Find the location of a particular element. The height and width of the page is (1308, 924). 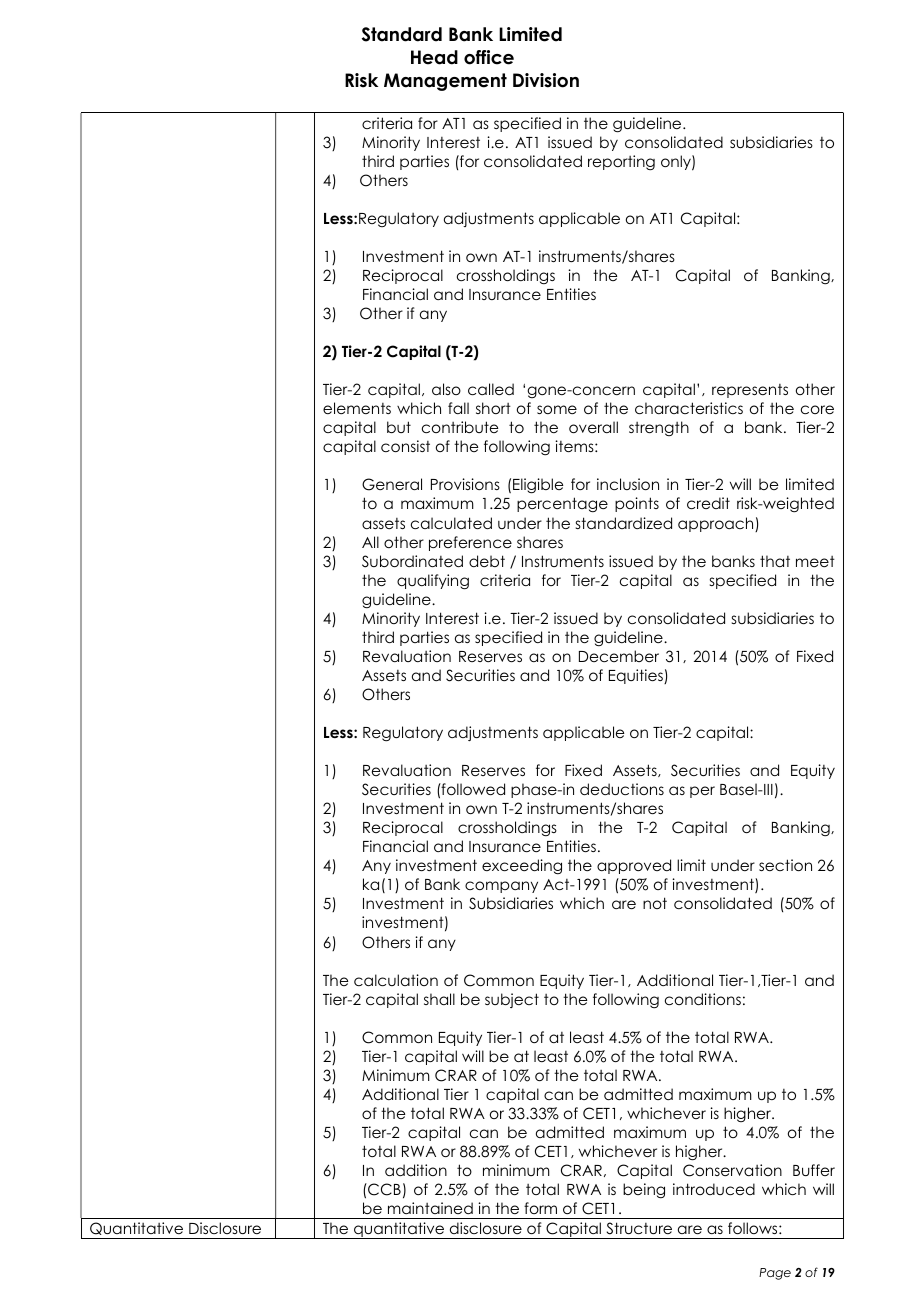

represents is located at coordinates (750, 391).
